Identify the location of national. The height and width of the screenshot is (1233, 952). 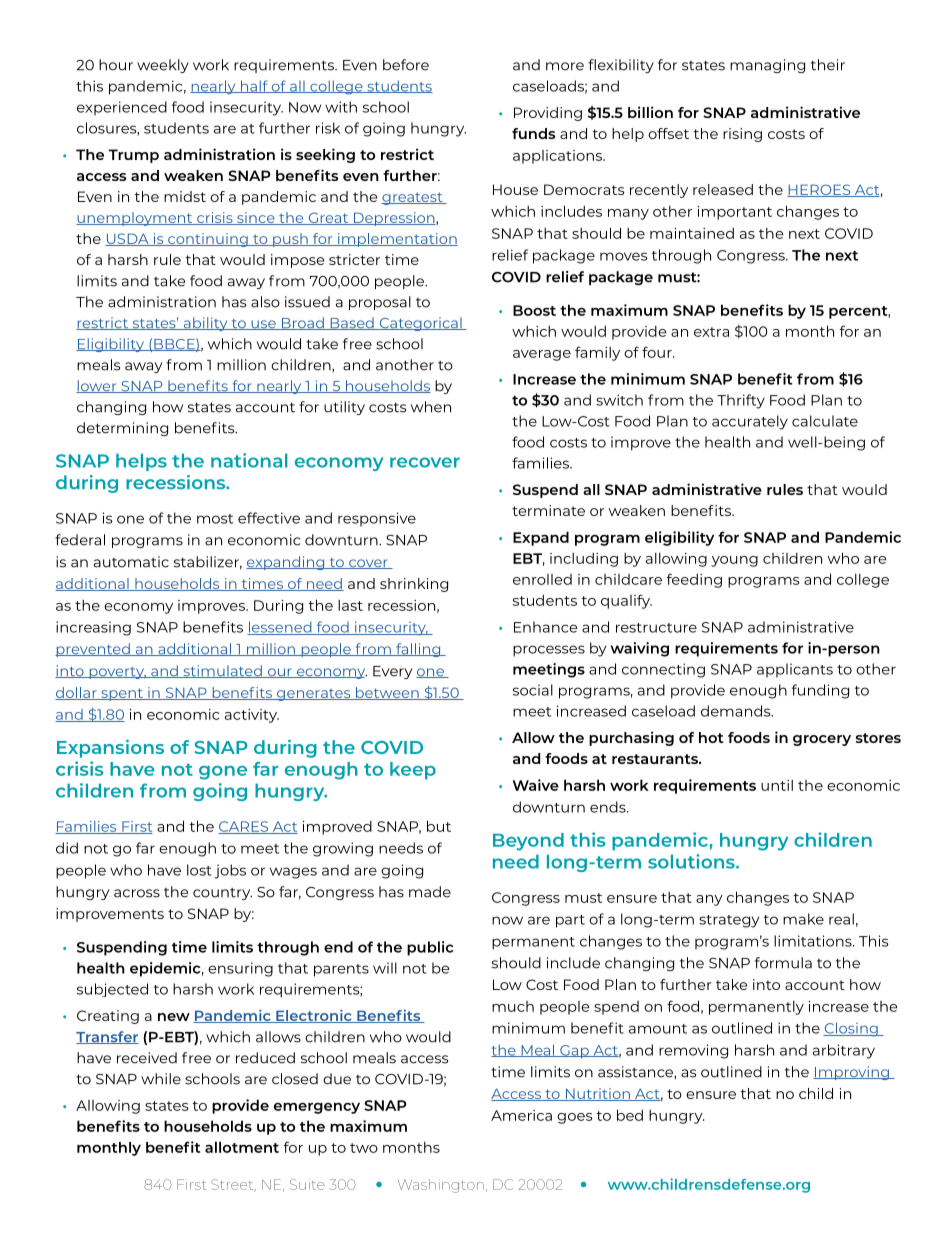
(249, 460).
